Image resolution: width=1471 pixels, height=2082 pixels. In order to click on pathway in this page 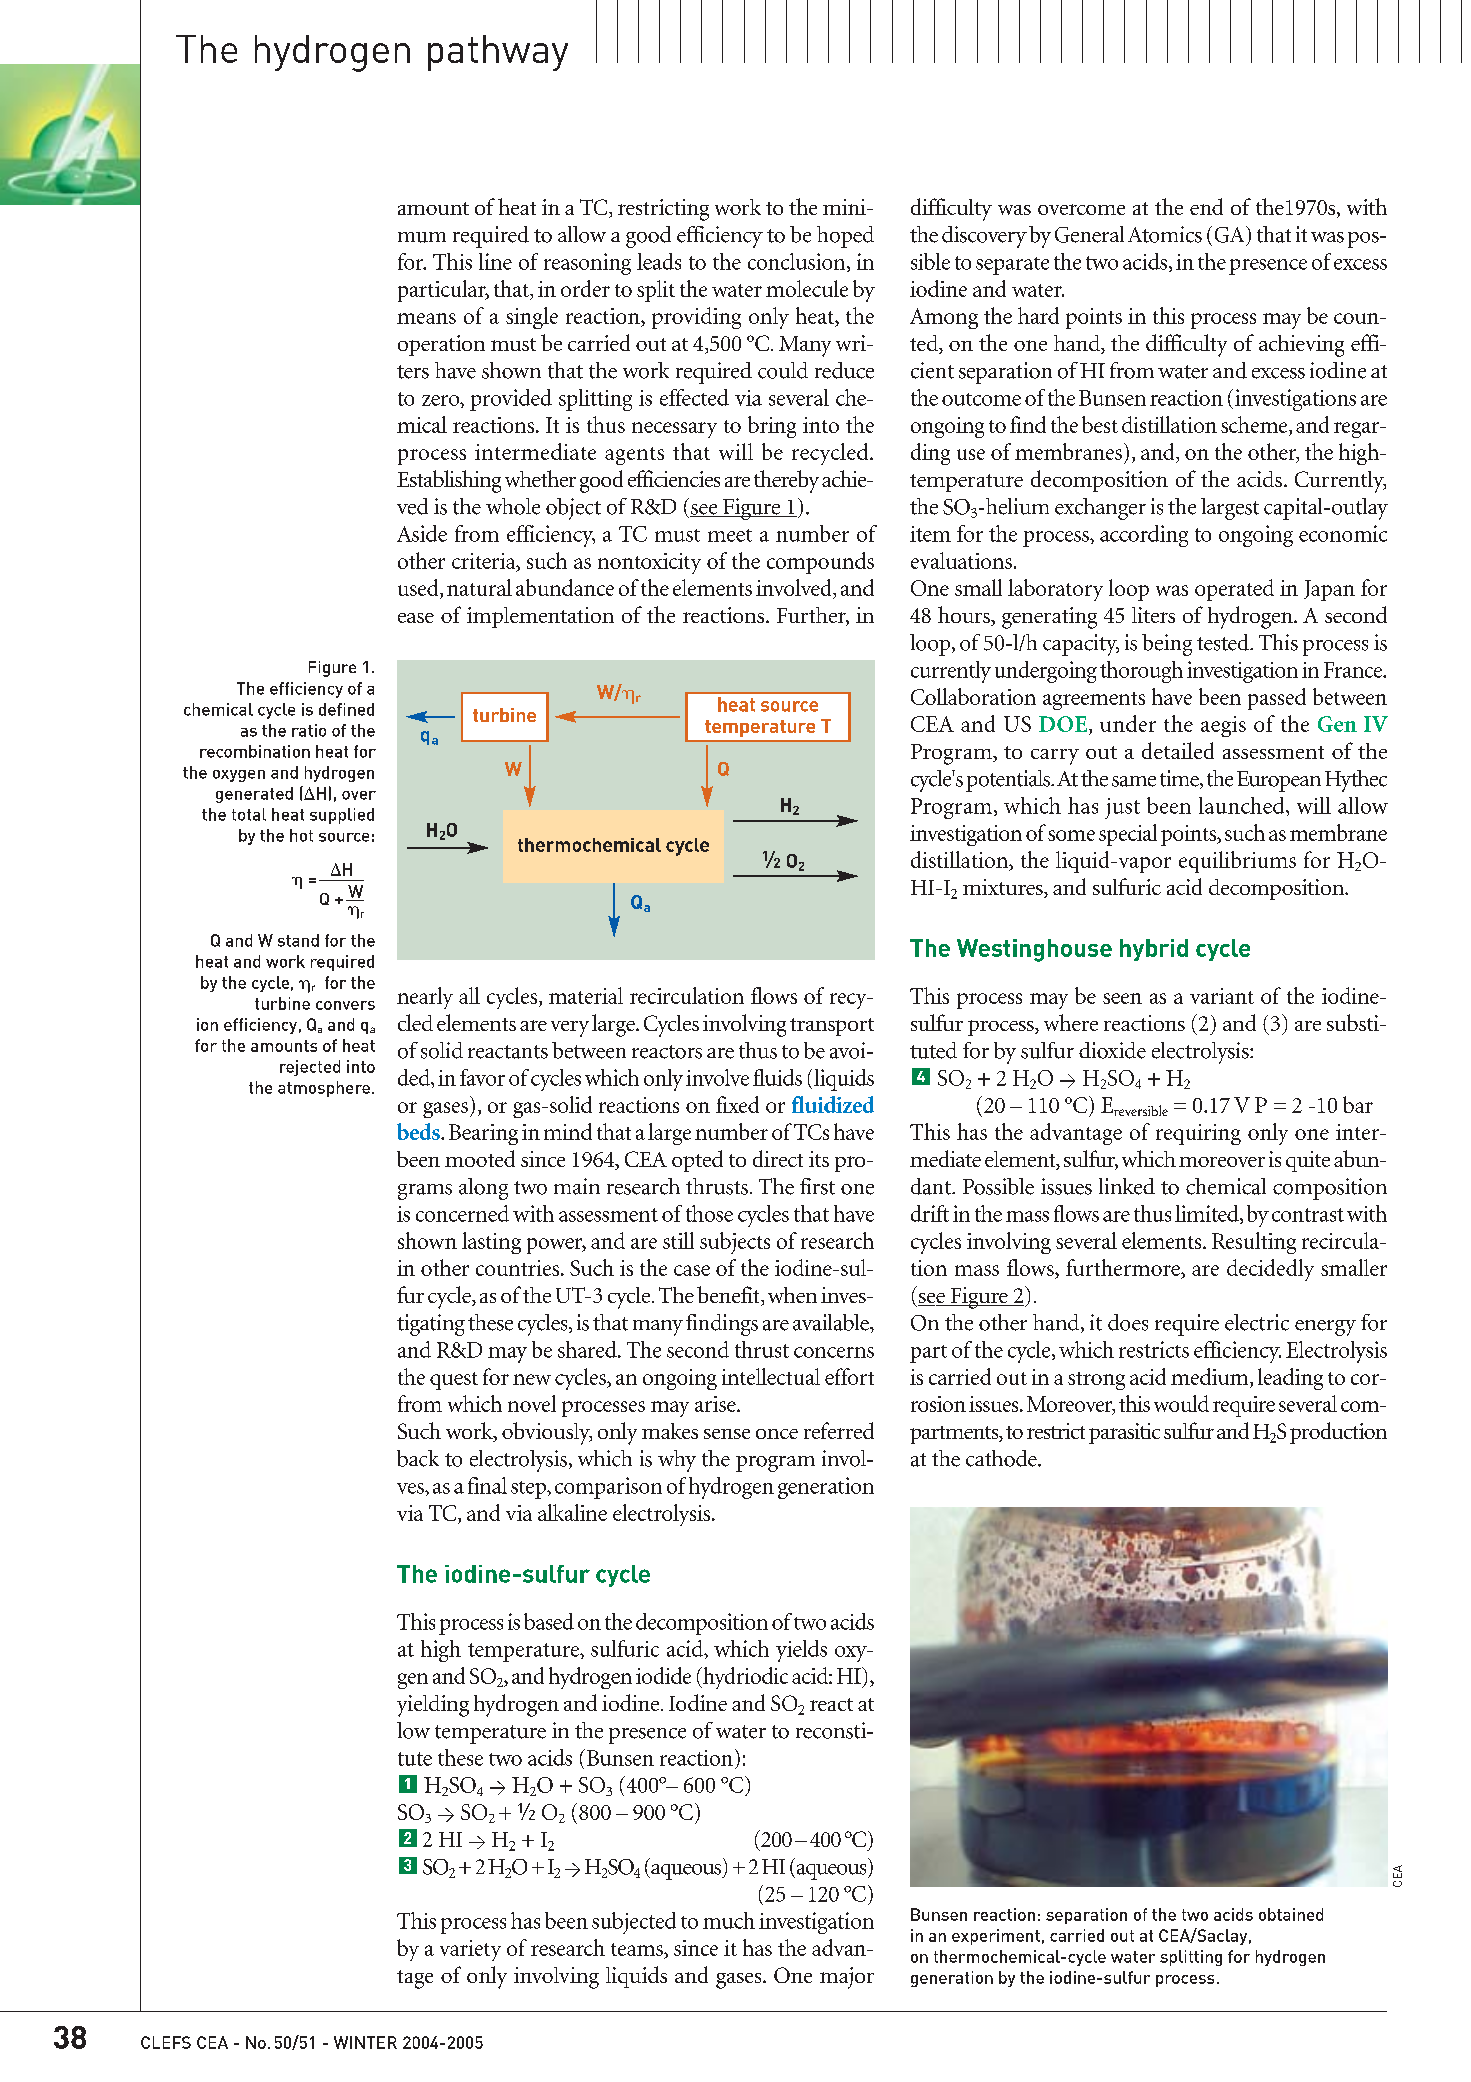, I will do `click(498, 53)`.
